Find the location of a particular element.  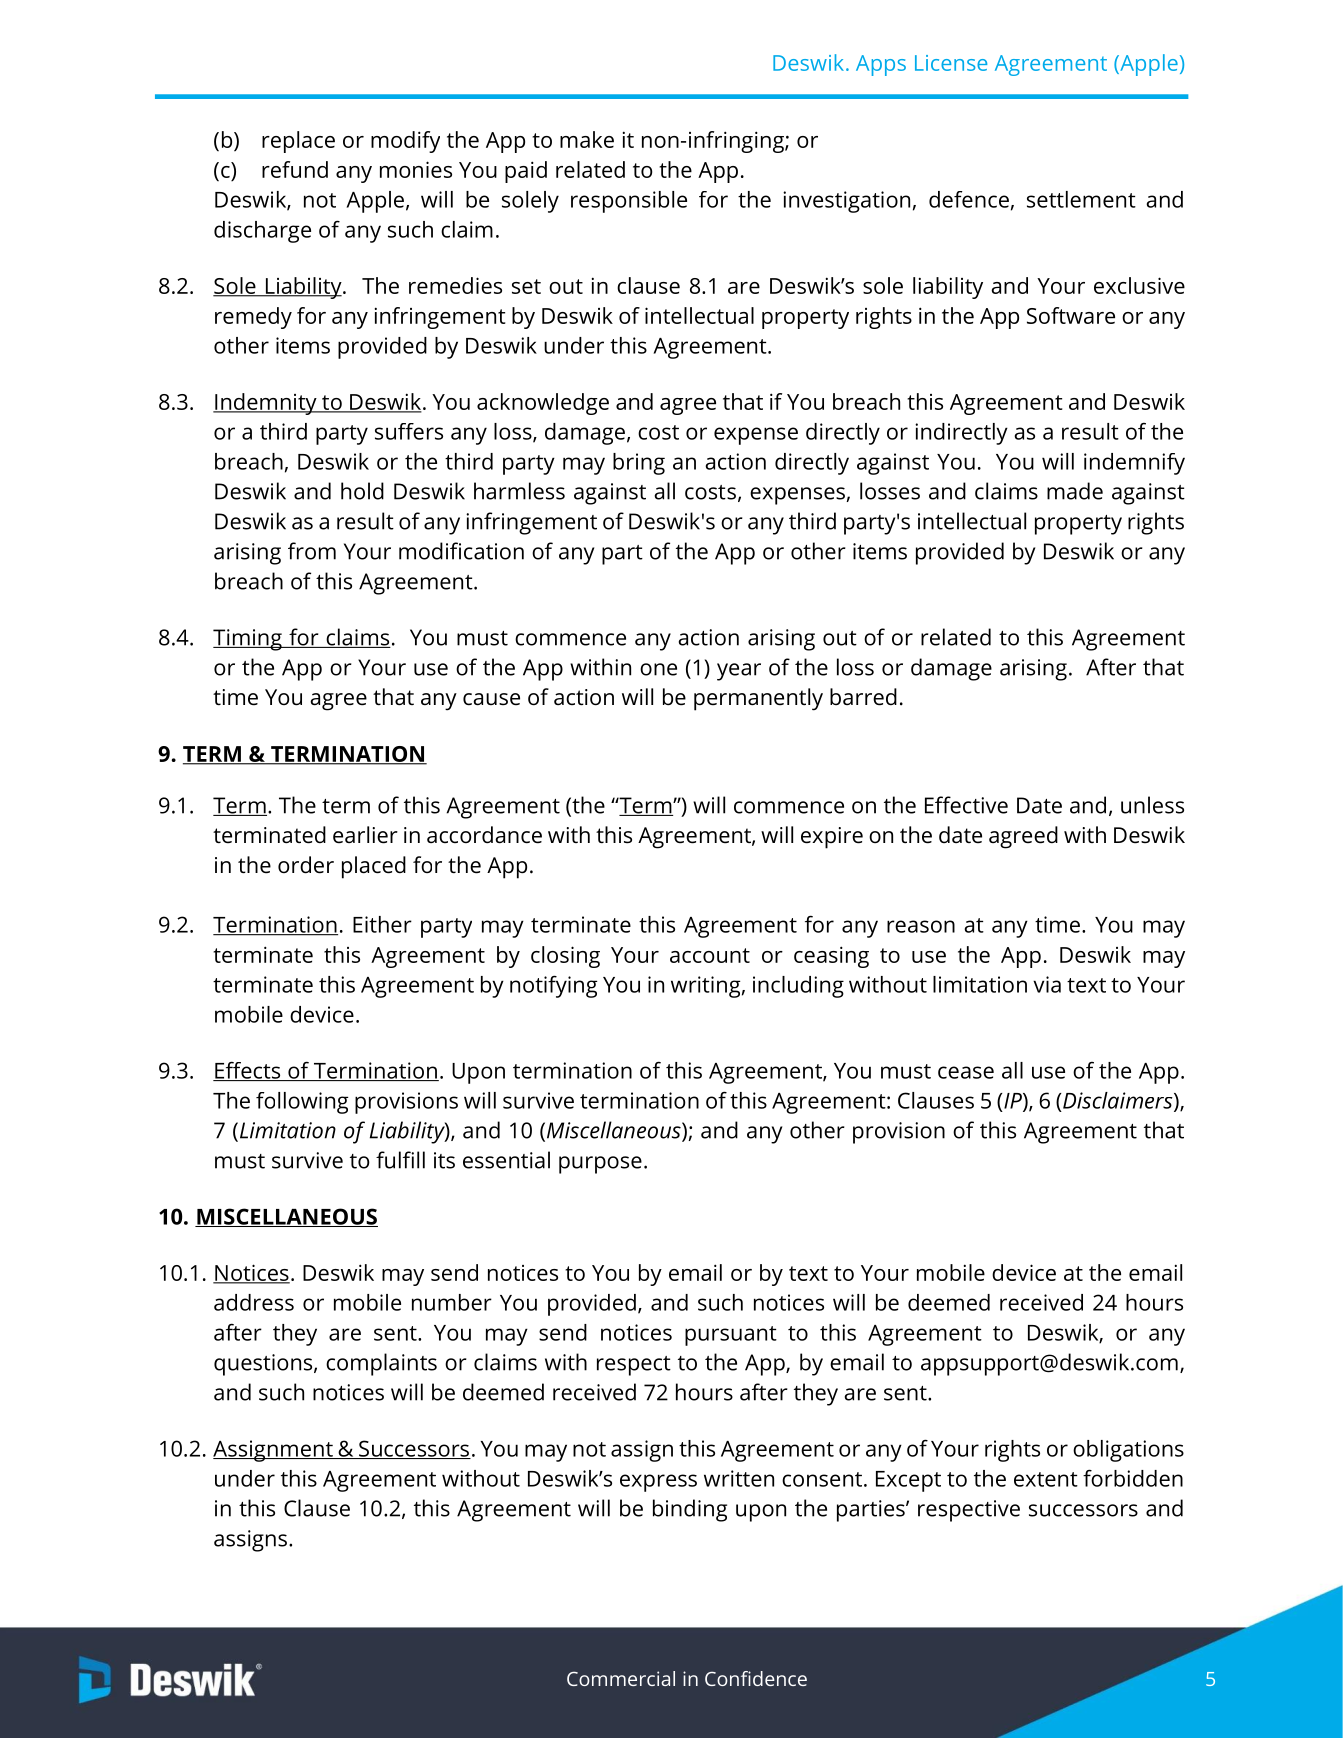

Confidence is located at coordinates (756, 1678).
